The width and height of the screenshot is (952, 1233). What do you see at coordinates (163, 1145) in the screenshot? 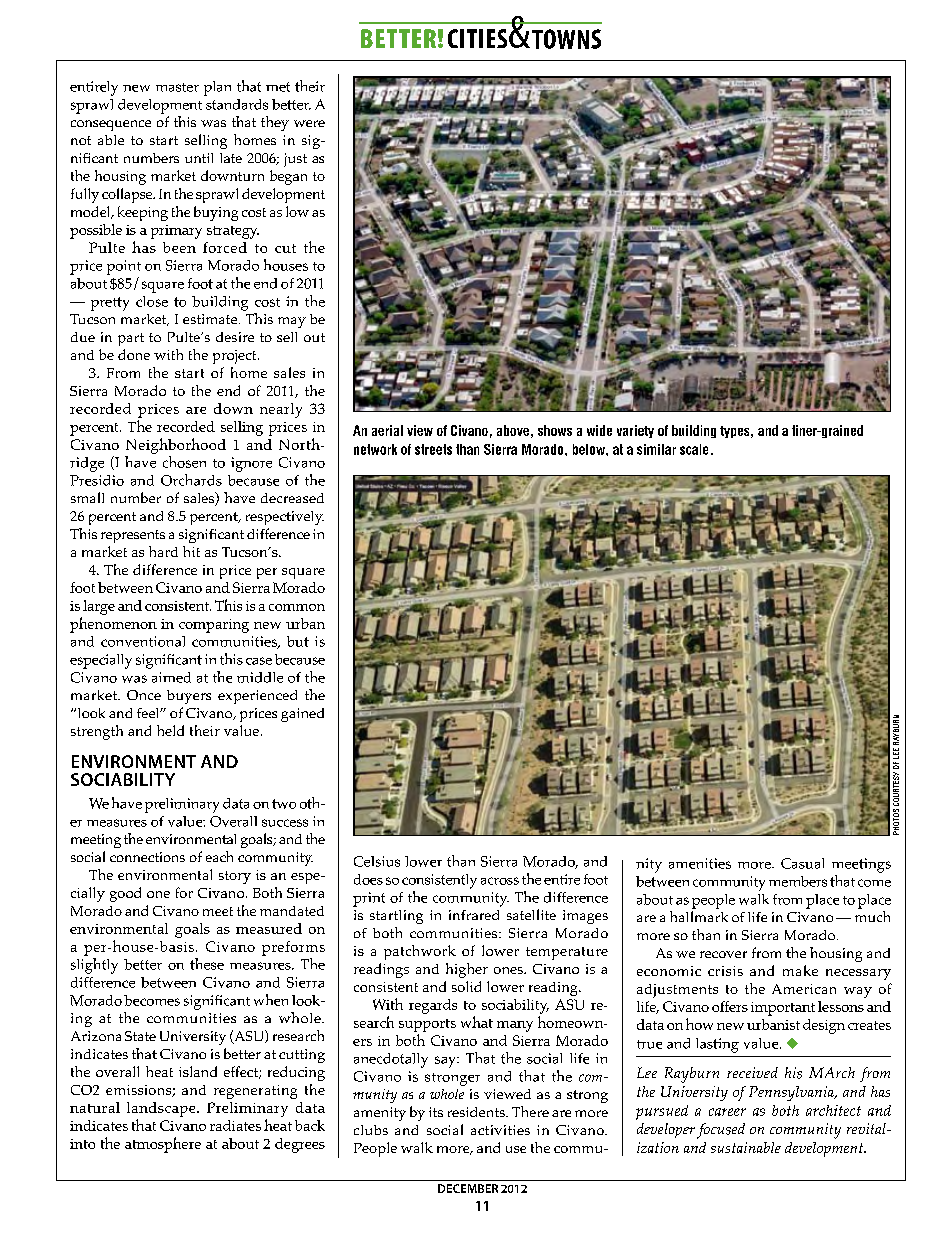
I see `atmosphere` at bounding box center [163, 1145].
